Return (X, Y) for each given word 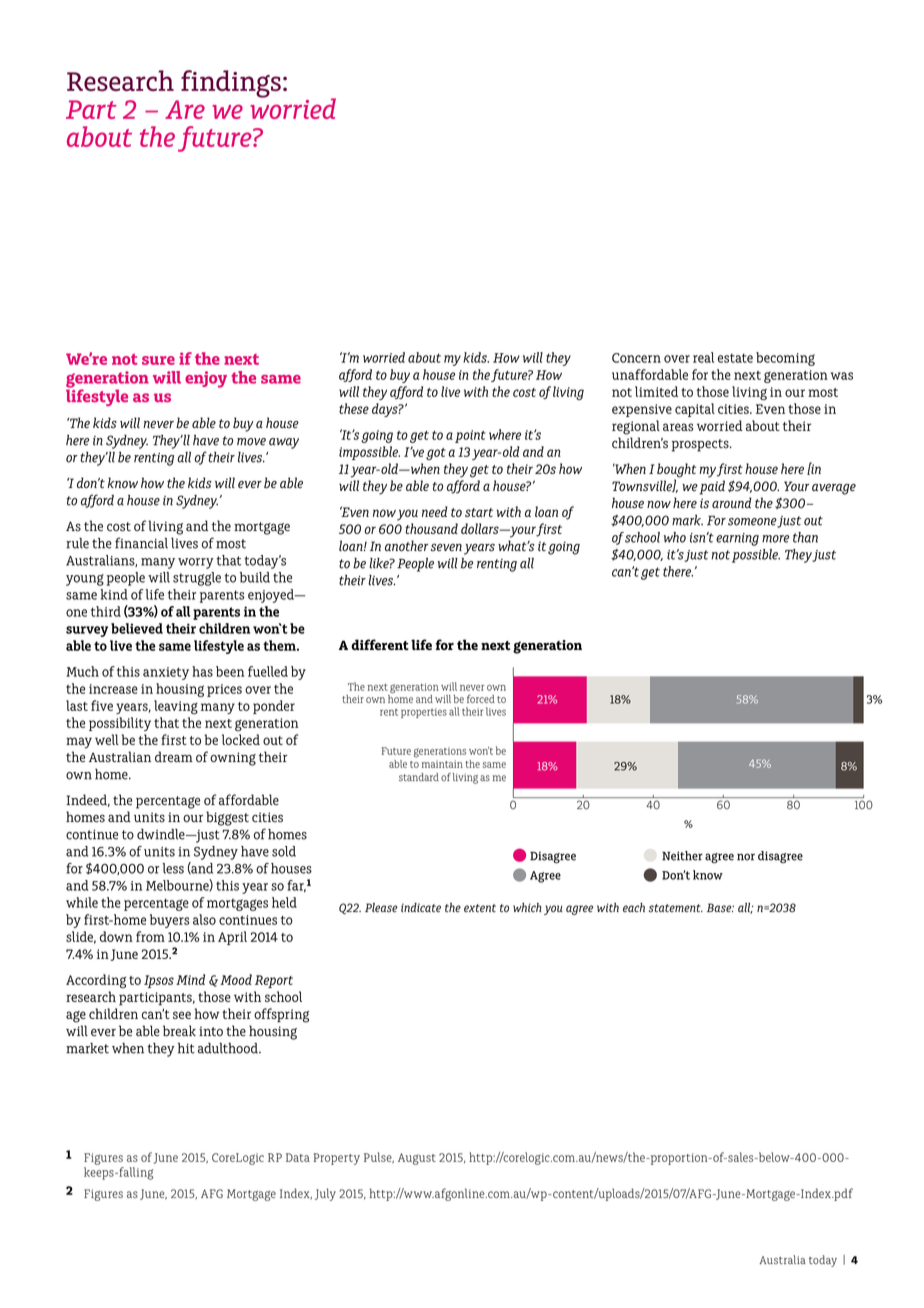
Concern (636, 358)
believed (137, 628)
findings (231, 84)
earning (737, 539)
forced (481, 698)
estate (735, 358)
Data (298, 1157)
